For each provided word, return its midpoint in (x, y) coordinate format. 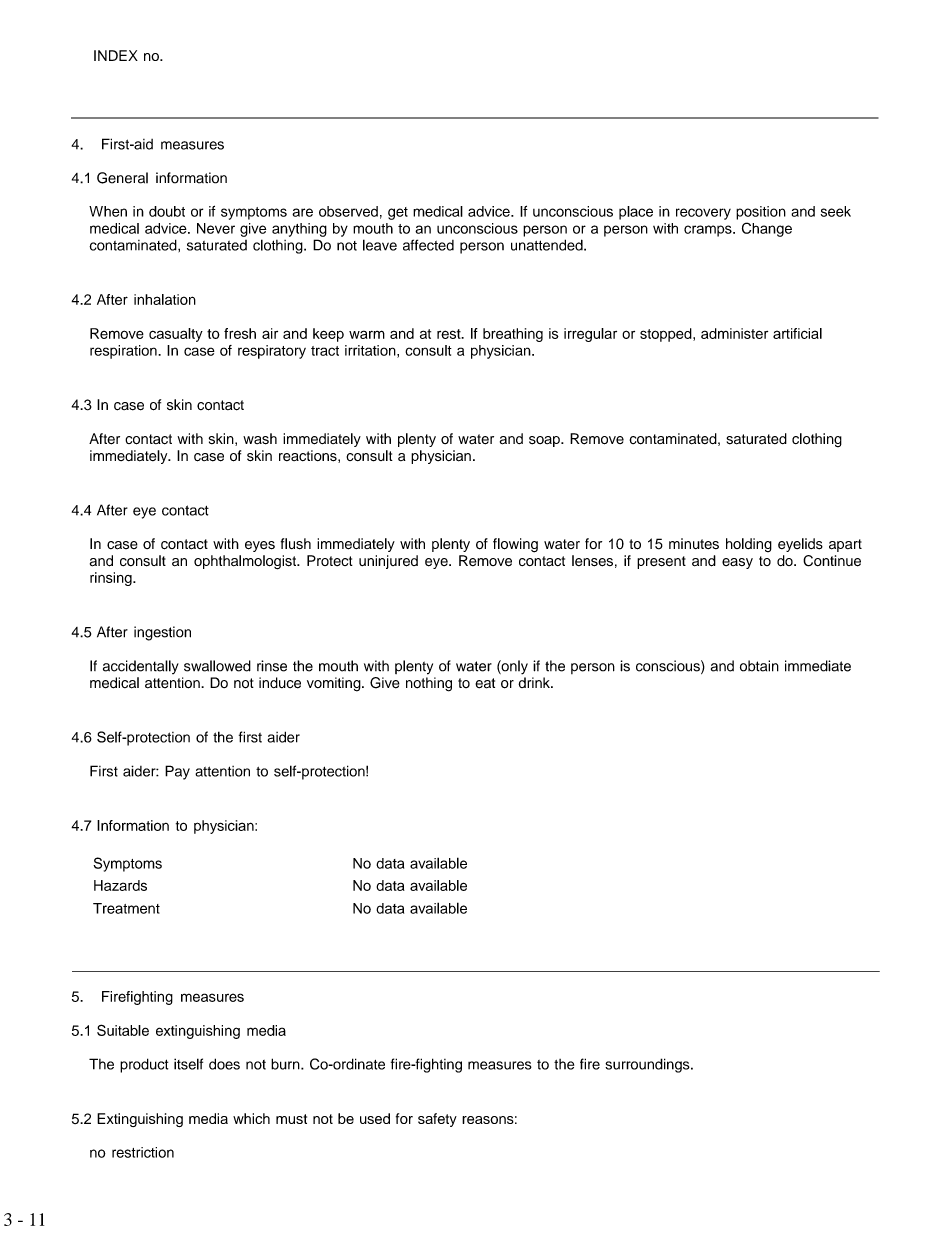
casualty (176, 335)
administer (734, 333)
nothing (429, 684)
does (224, 1064)
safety (437, 1120)
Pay (177, 772)
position (761, 213)
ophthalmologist (246, 562)
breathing (513, 335)
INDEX (116, 55)
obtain (759, 666)
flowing (515, 545)
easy (737, 563)
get (398, 213)
